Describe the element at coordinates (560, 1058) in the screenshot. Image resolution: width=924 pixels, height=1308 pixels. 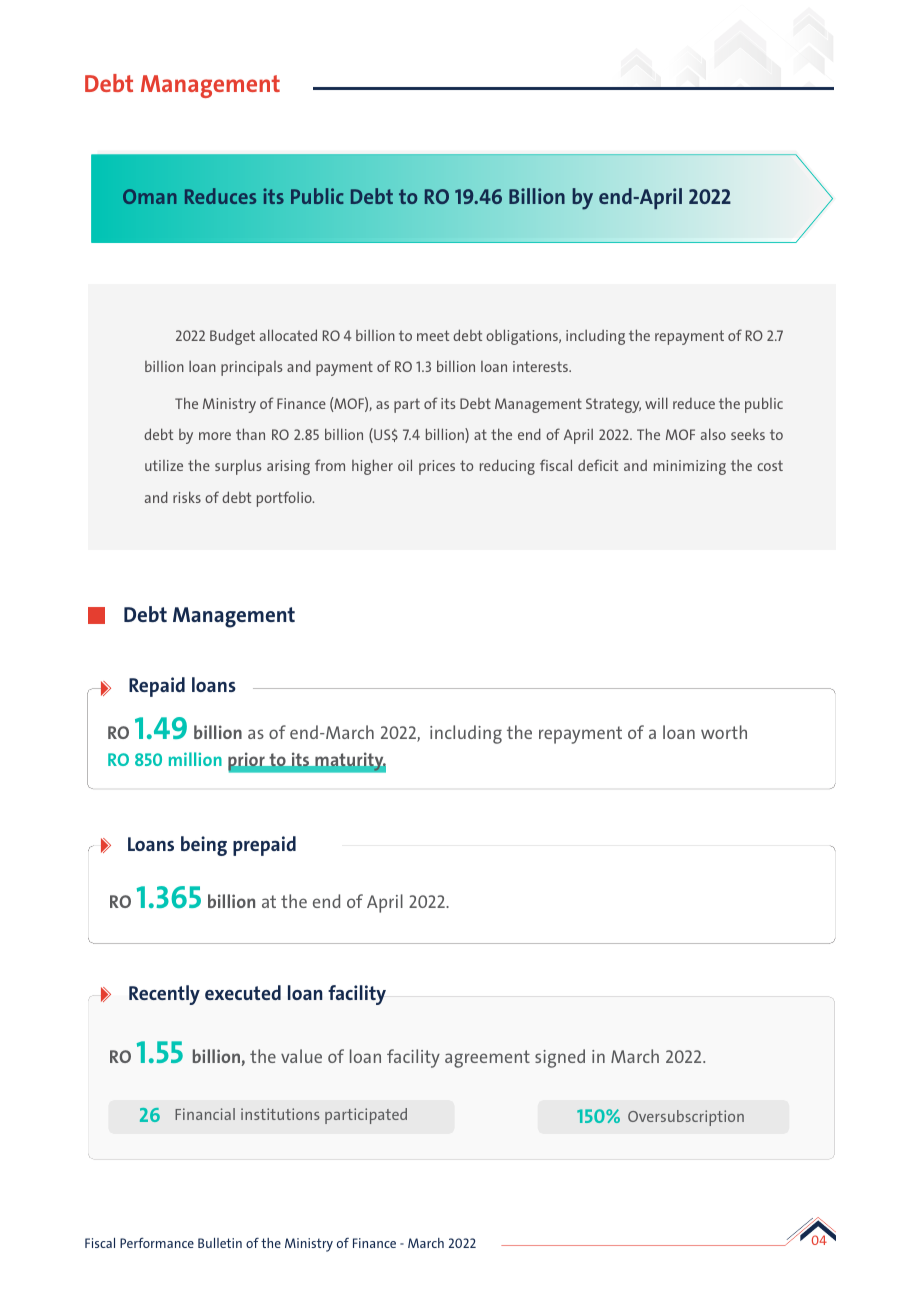
I see `signed` at that location.
